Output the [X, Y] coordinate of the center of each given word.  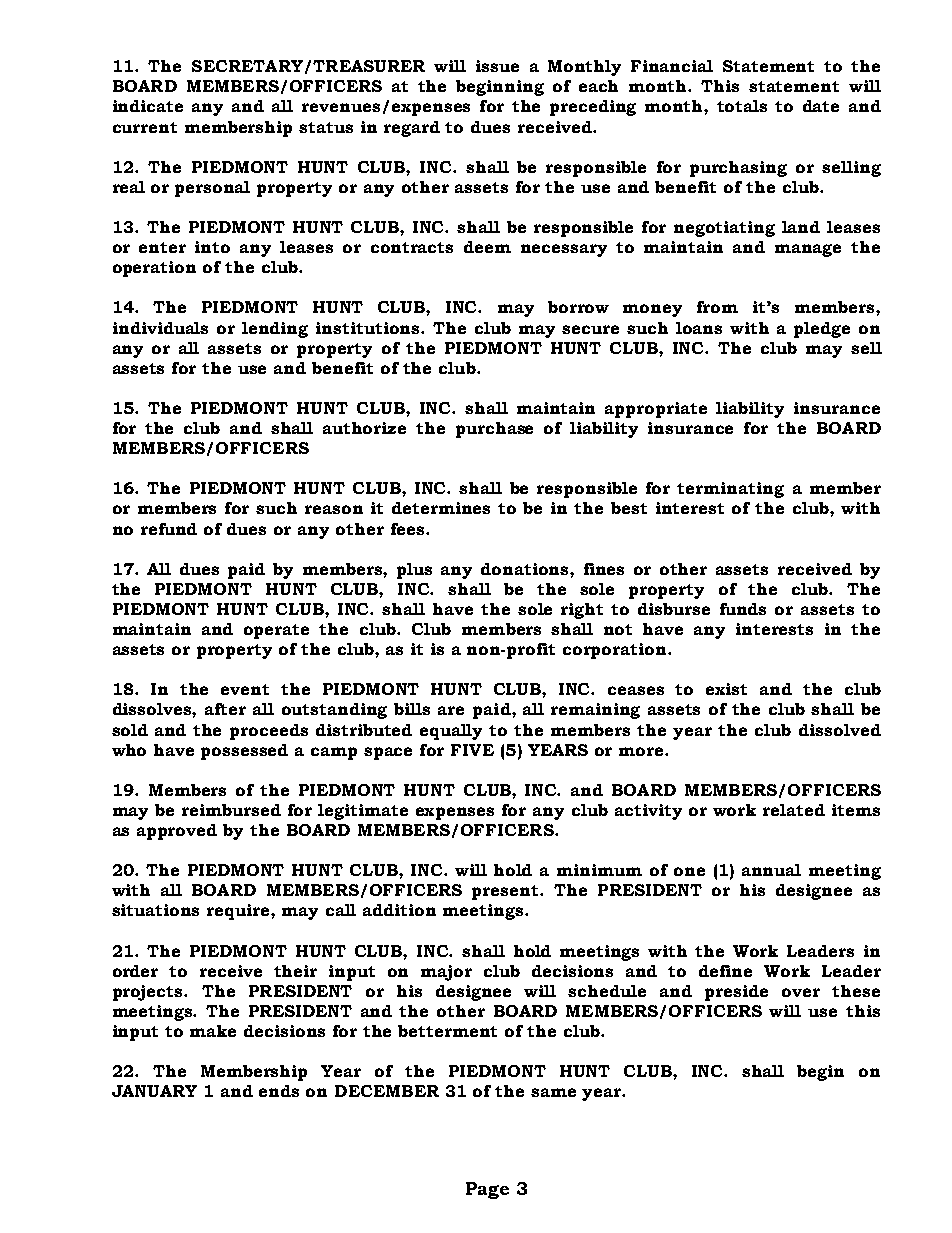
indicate [148, 106]
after [225, 709]
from [717, 307]
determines [441, 508]
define [725, 971]
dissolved [840, 730]
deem [487, 247]
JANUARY [154, 1091]
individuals [160, 328]
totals [742, 106]
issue [497, 66]
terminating [730, 490]
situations [155, 910]
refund [169, 529]
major [446, 973]
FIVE [472, 750]
